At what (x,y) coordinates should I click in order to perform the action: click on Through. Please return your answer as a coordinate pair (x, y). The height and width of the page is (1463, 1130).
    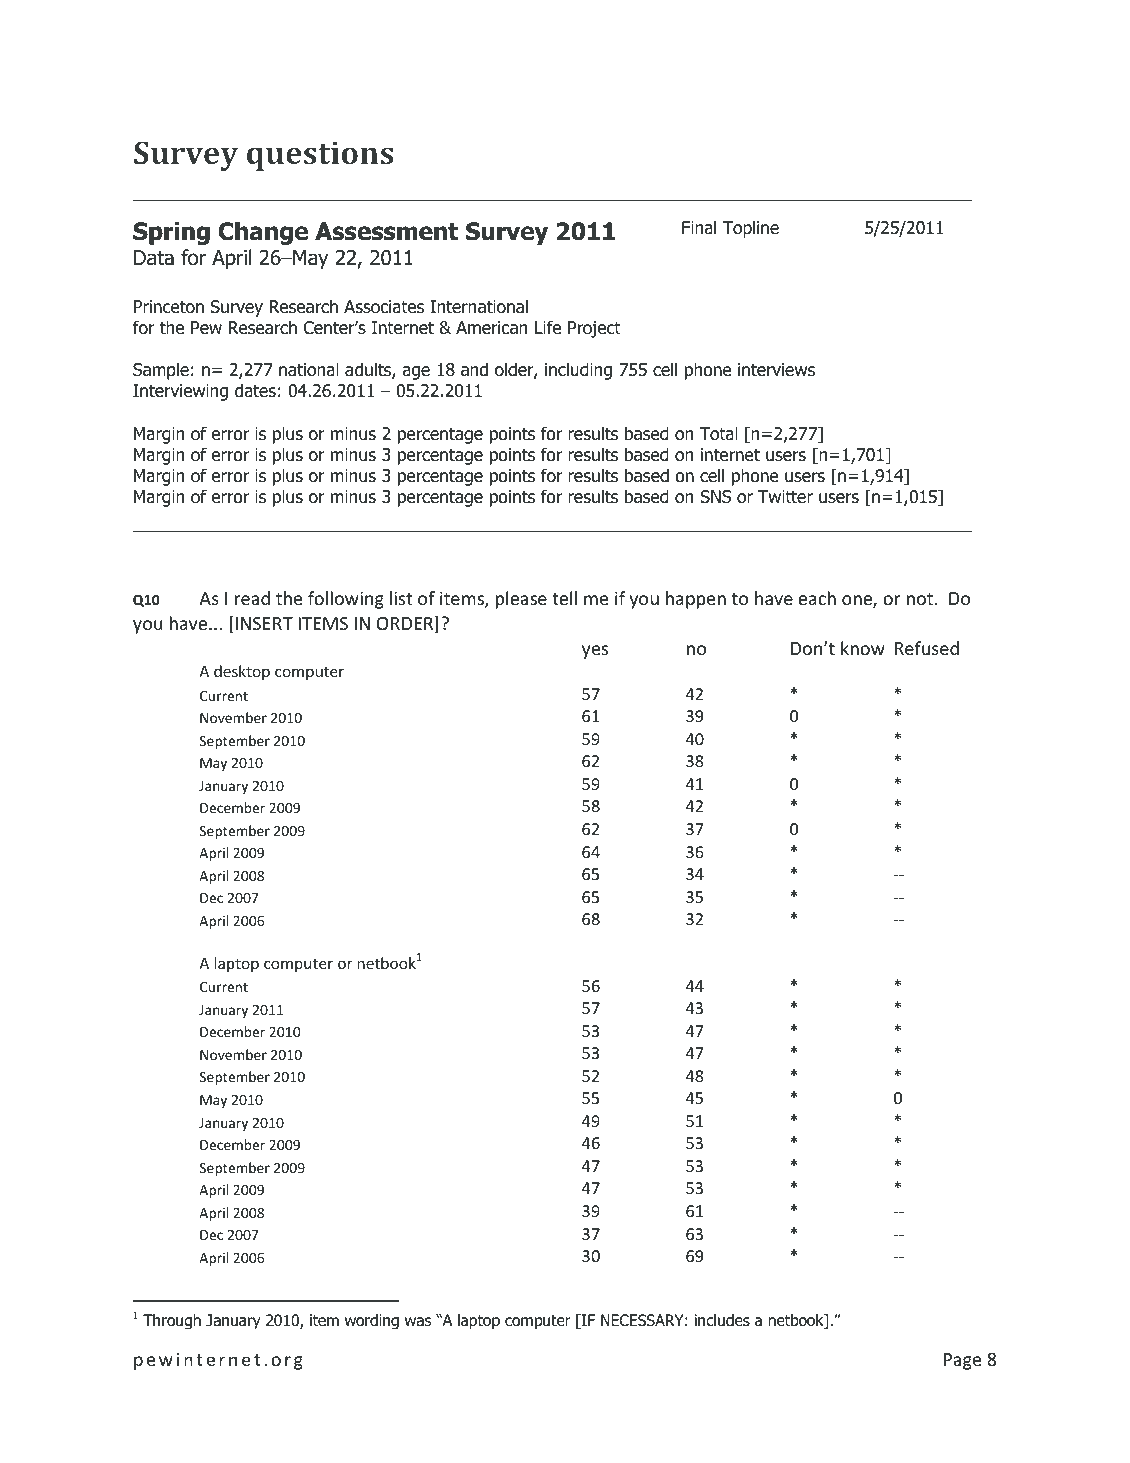
    Looking at the image, I should click on (172, 1322).
